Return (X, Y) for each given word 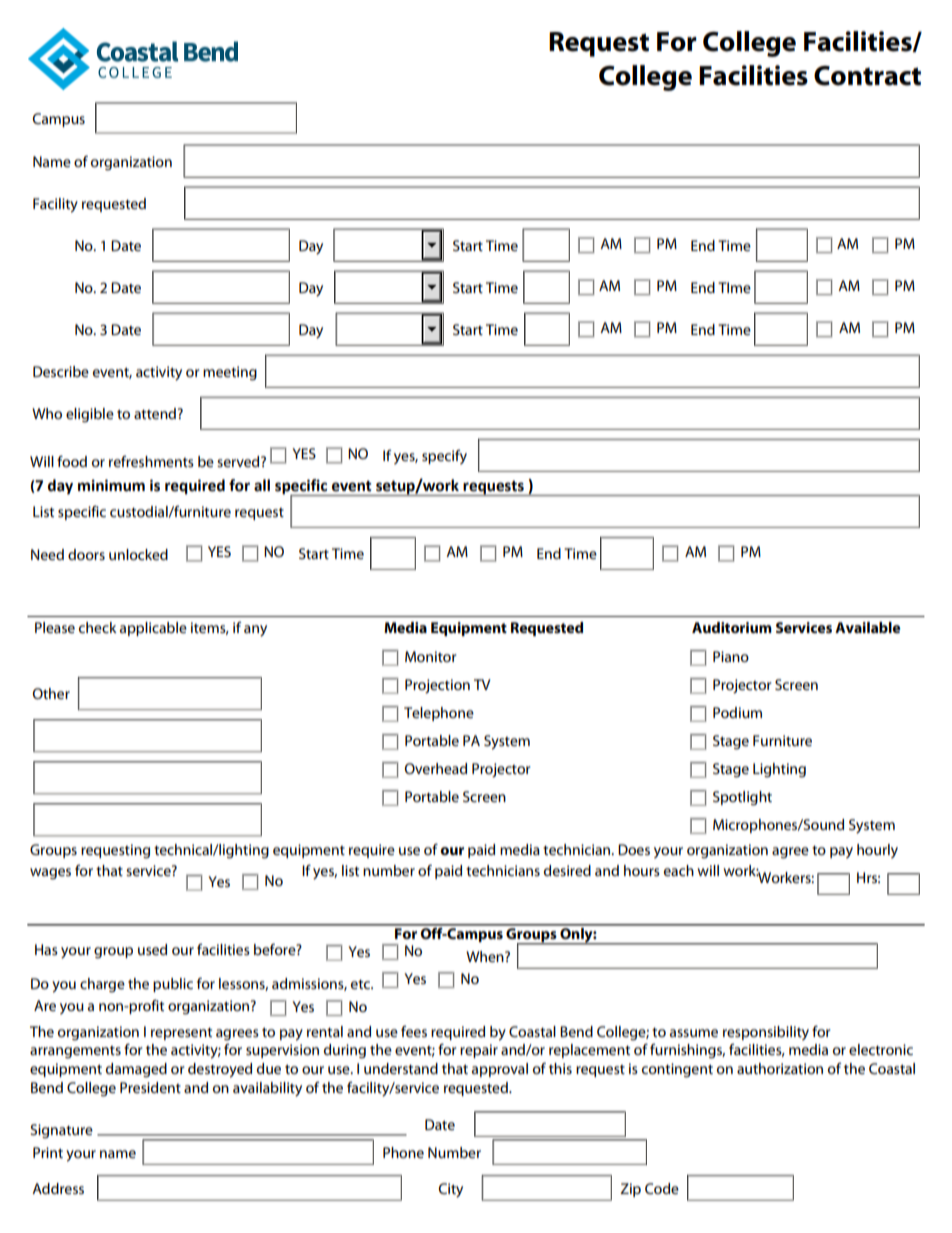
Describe (61, 371)
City (451, 1190)
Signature (61, 1131)
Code (662, 1188)
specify (444, 457)
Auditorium (732, 627)
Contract (867, 76)
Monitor (430, 656)
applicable (153, 629)
